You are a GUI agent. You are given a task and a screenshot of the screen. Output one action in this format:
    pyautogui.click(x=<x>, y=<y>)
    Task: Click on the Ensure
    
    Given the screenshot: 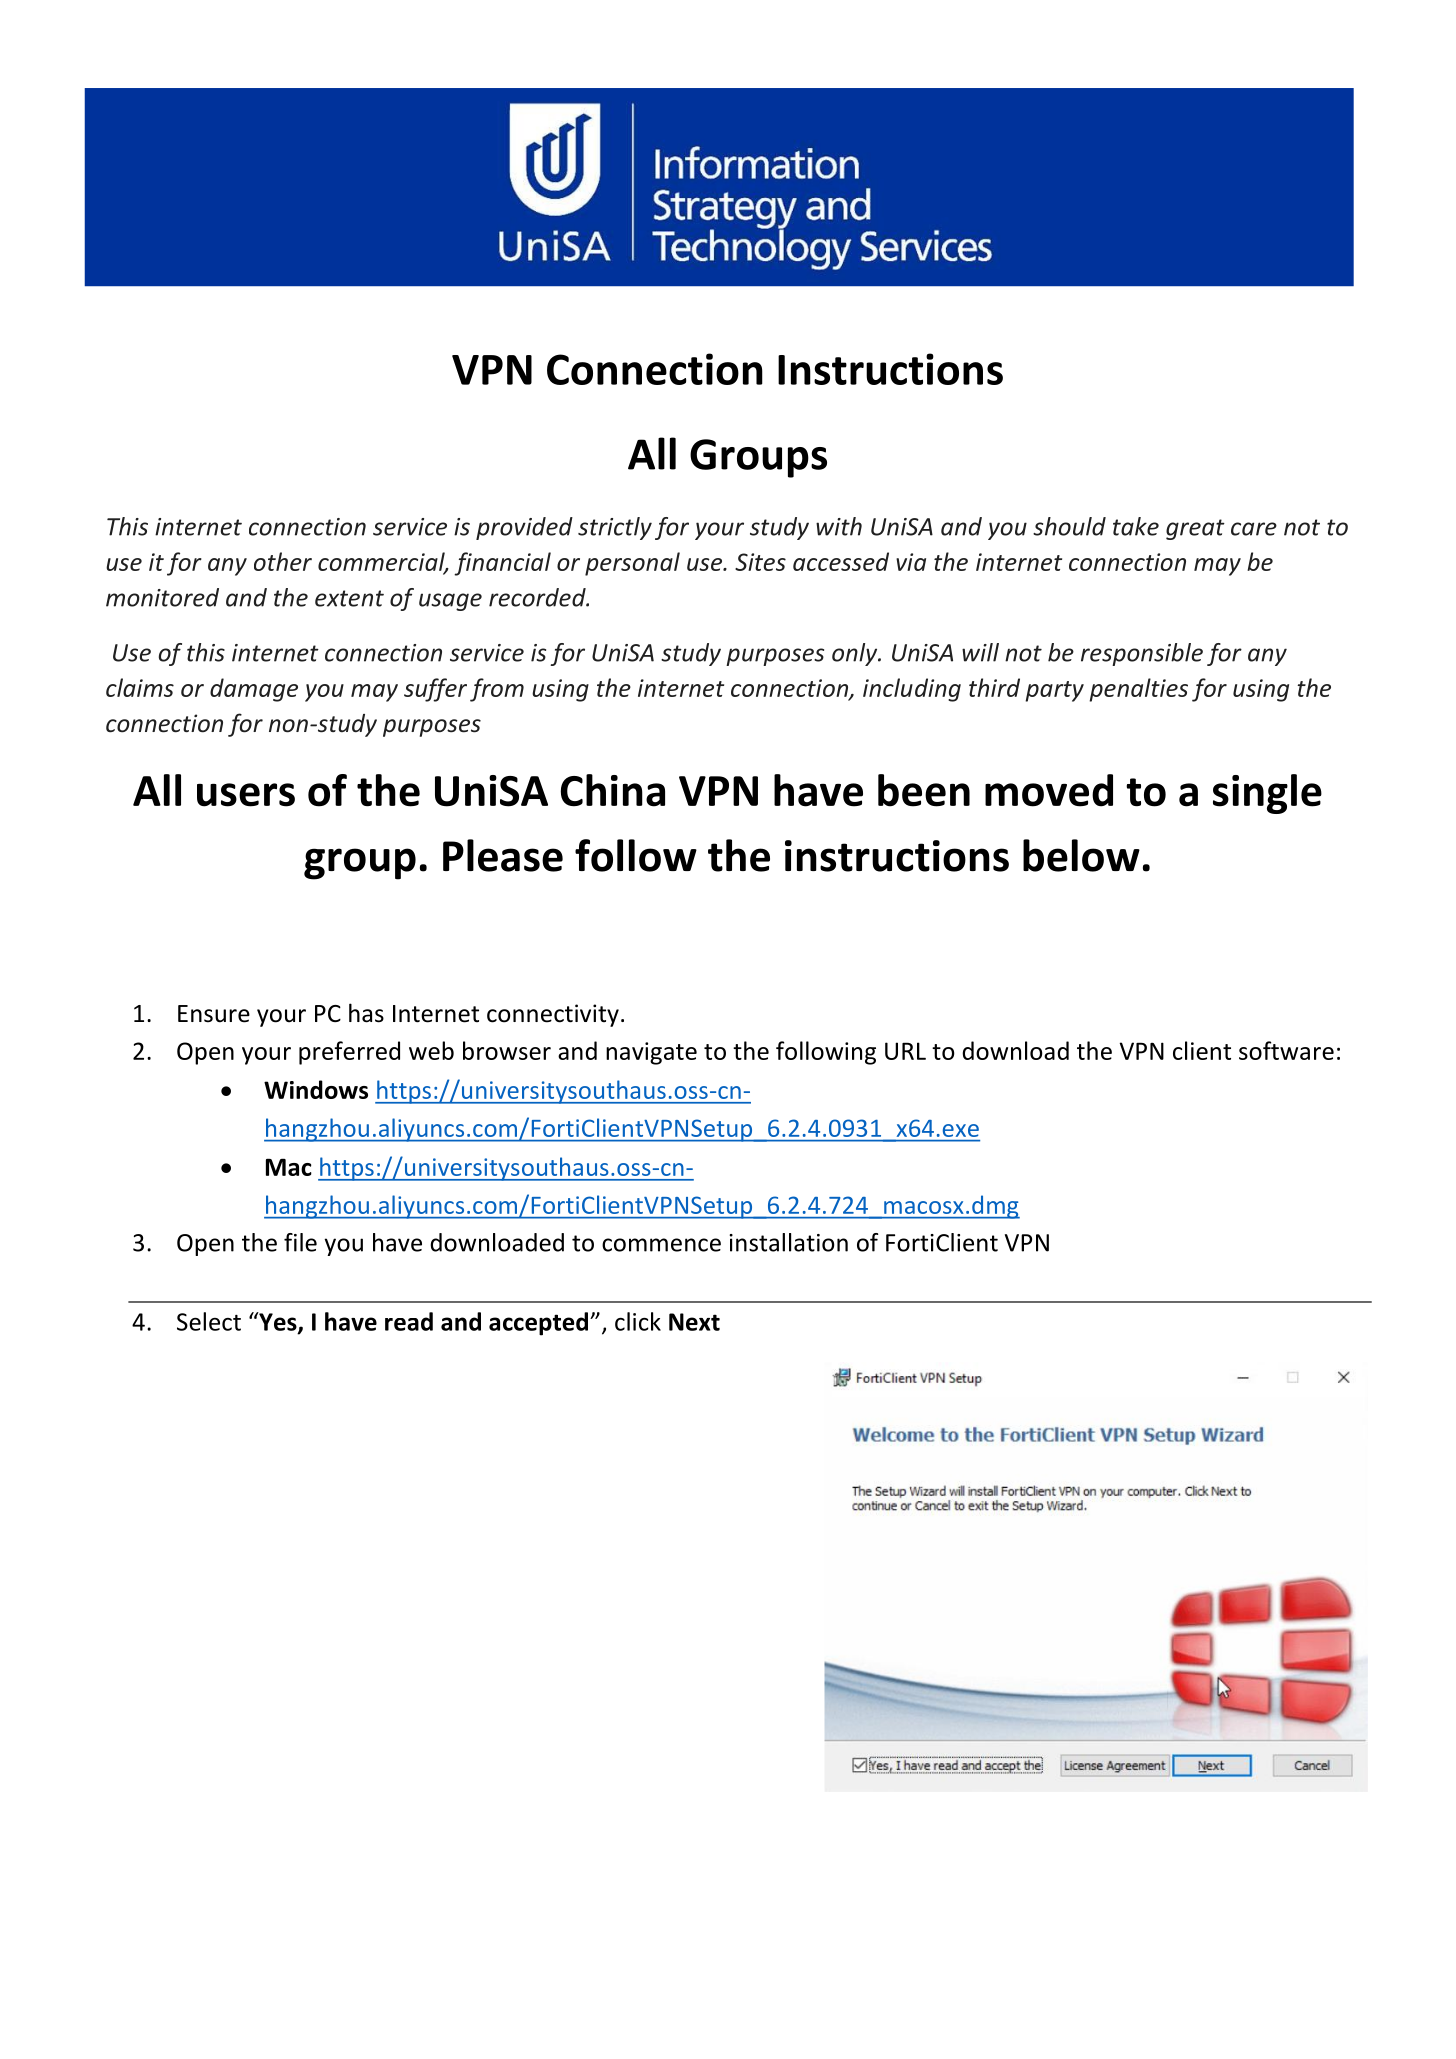 What is the action you would take?
    pyautogui.click(x=214, y=1014)
